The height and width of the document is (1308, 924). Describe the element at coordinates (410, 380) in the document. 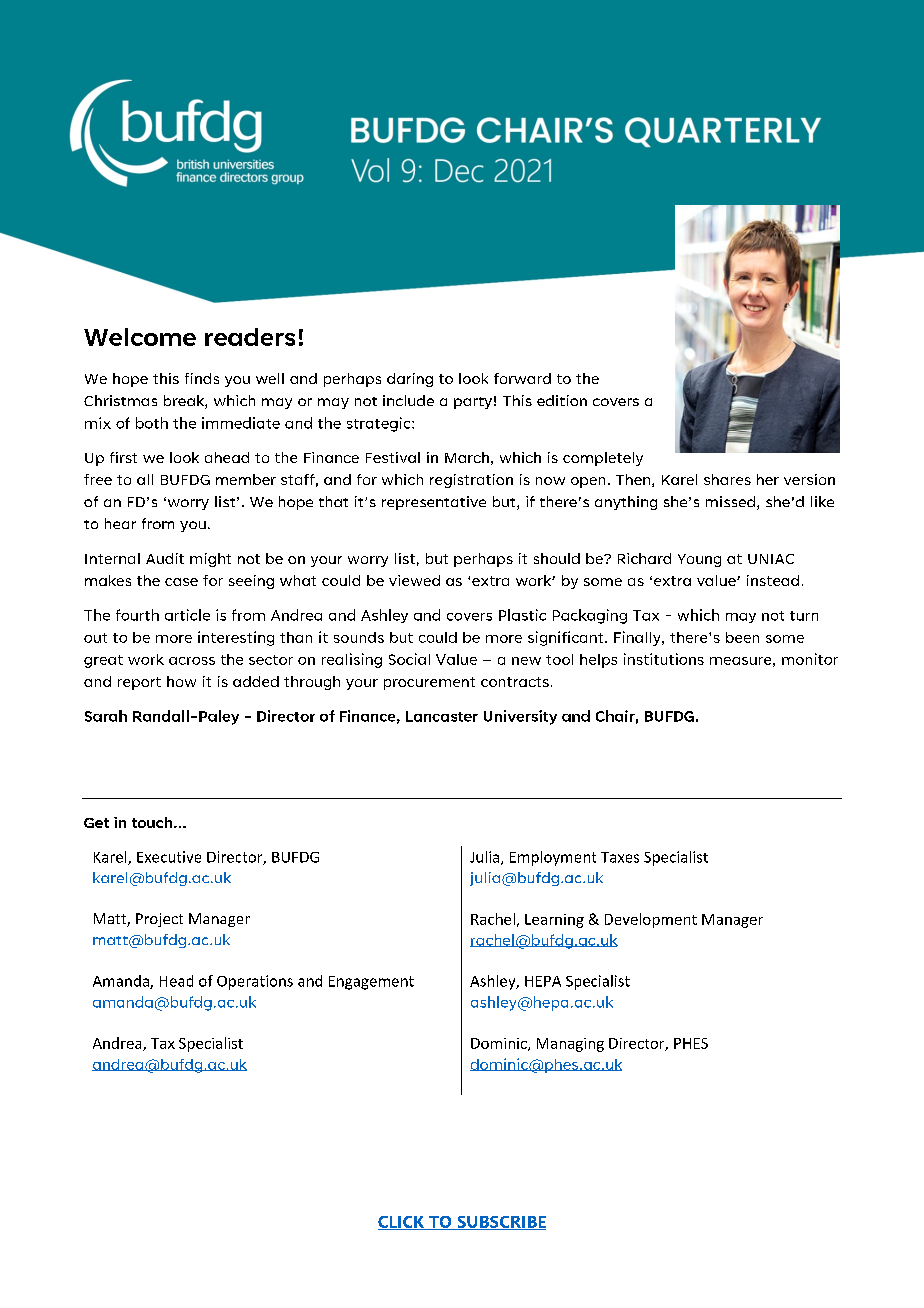

I see `daring` at that location.
